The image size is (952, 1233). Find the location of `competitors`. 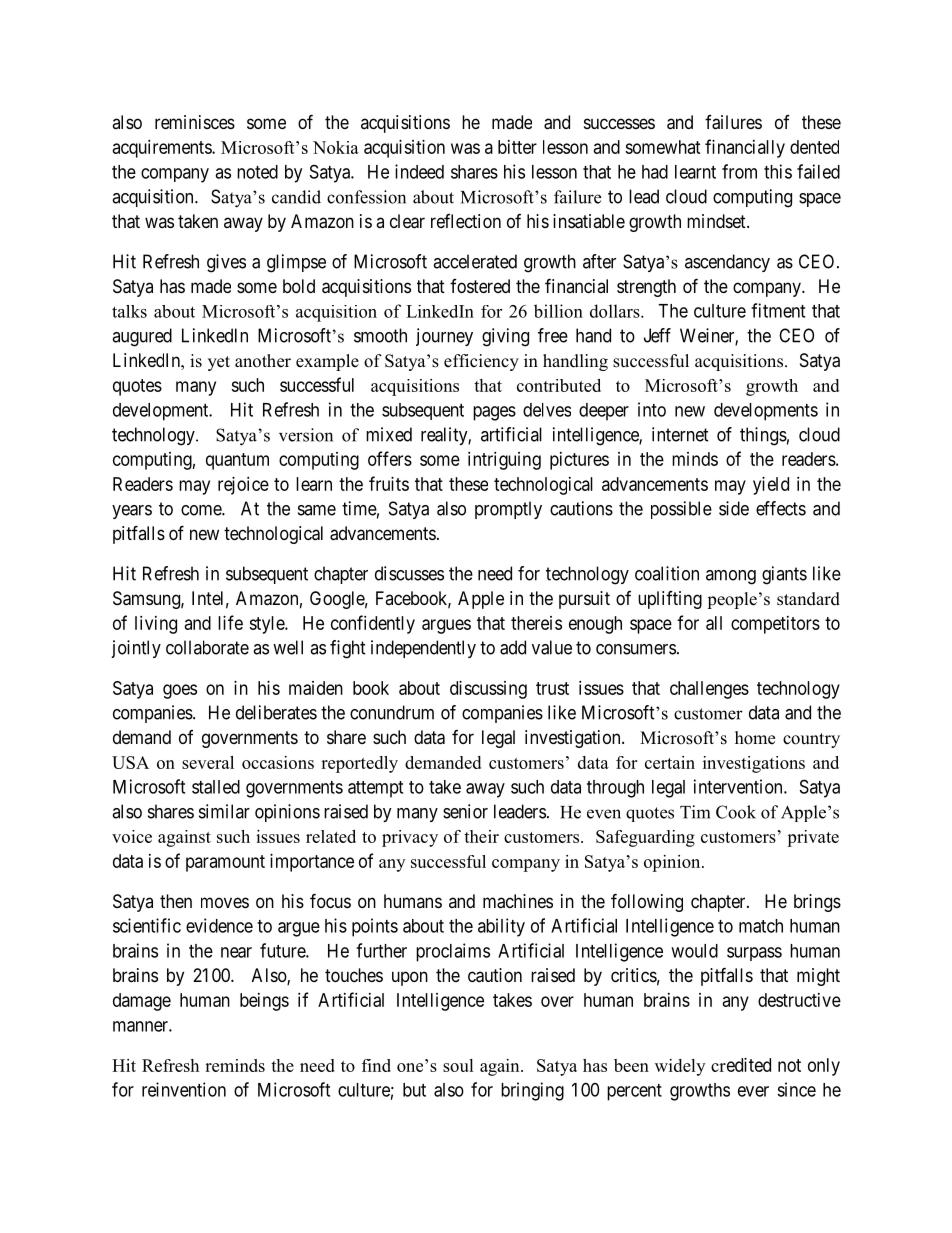

competitors is located at coordinates (775, 625).
